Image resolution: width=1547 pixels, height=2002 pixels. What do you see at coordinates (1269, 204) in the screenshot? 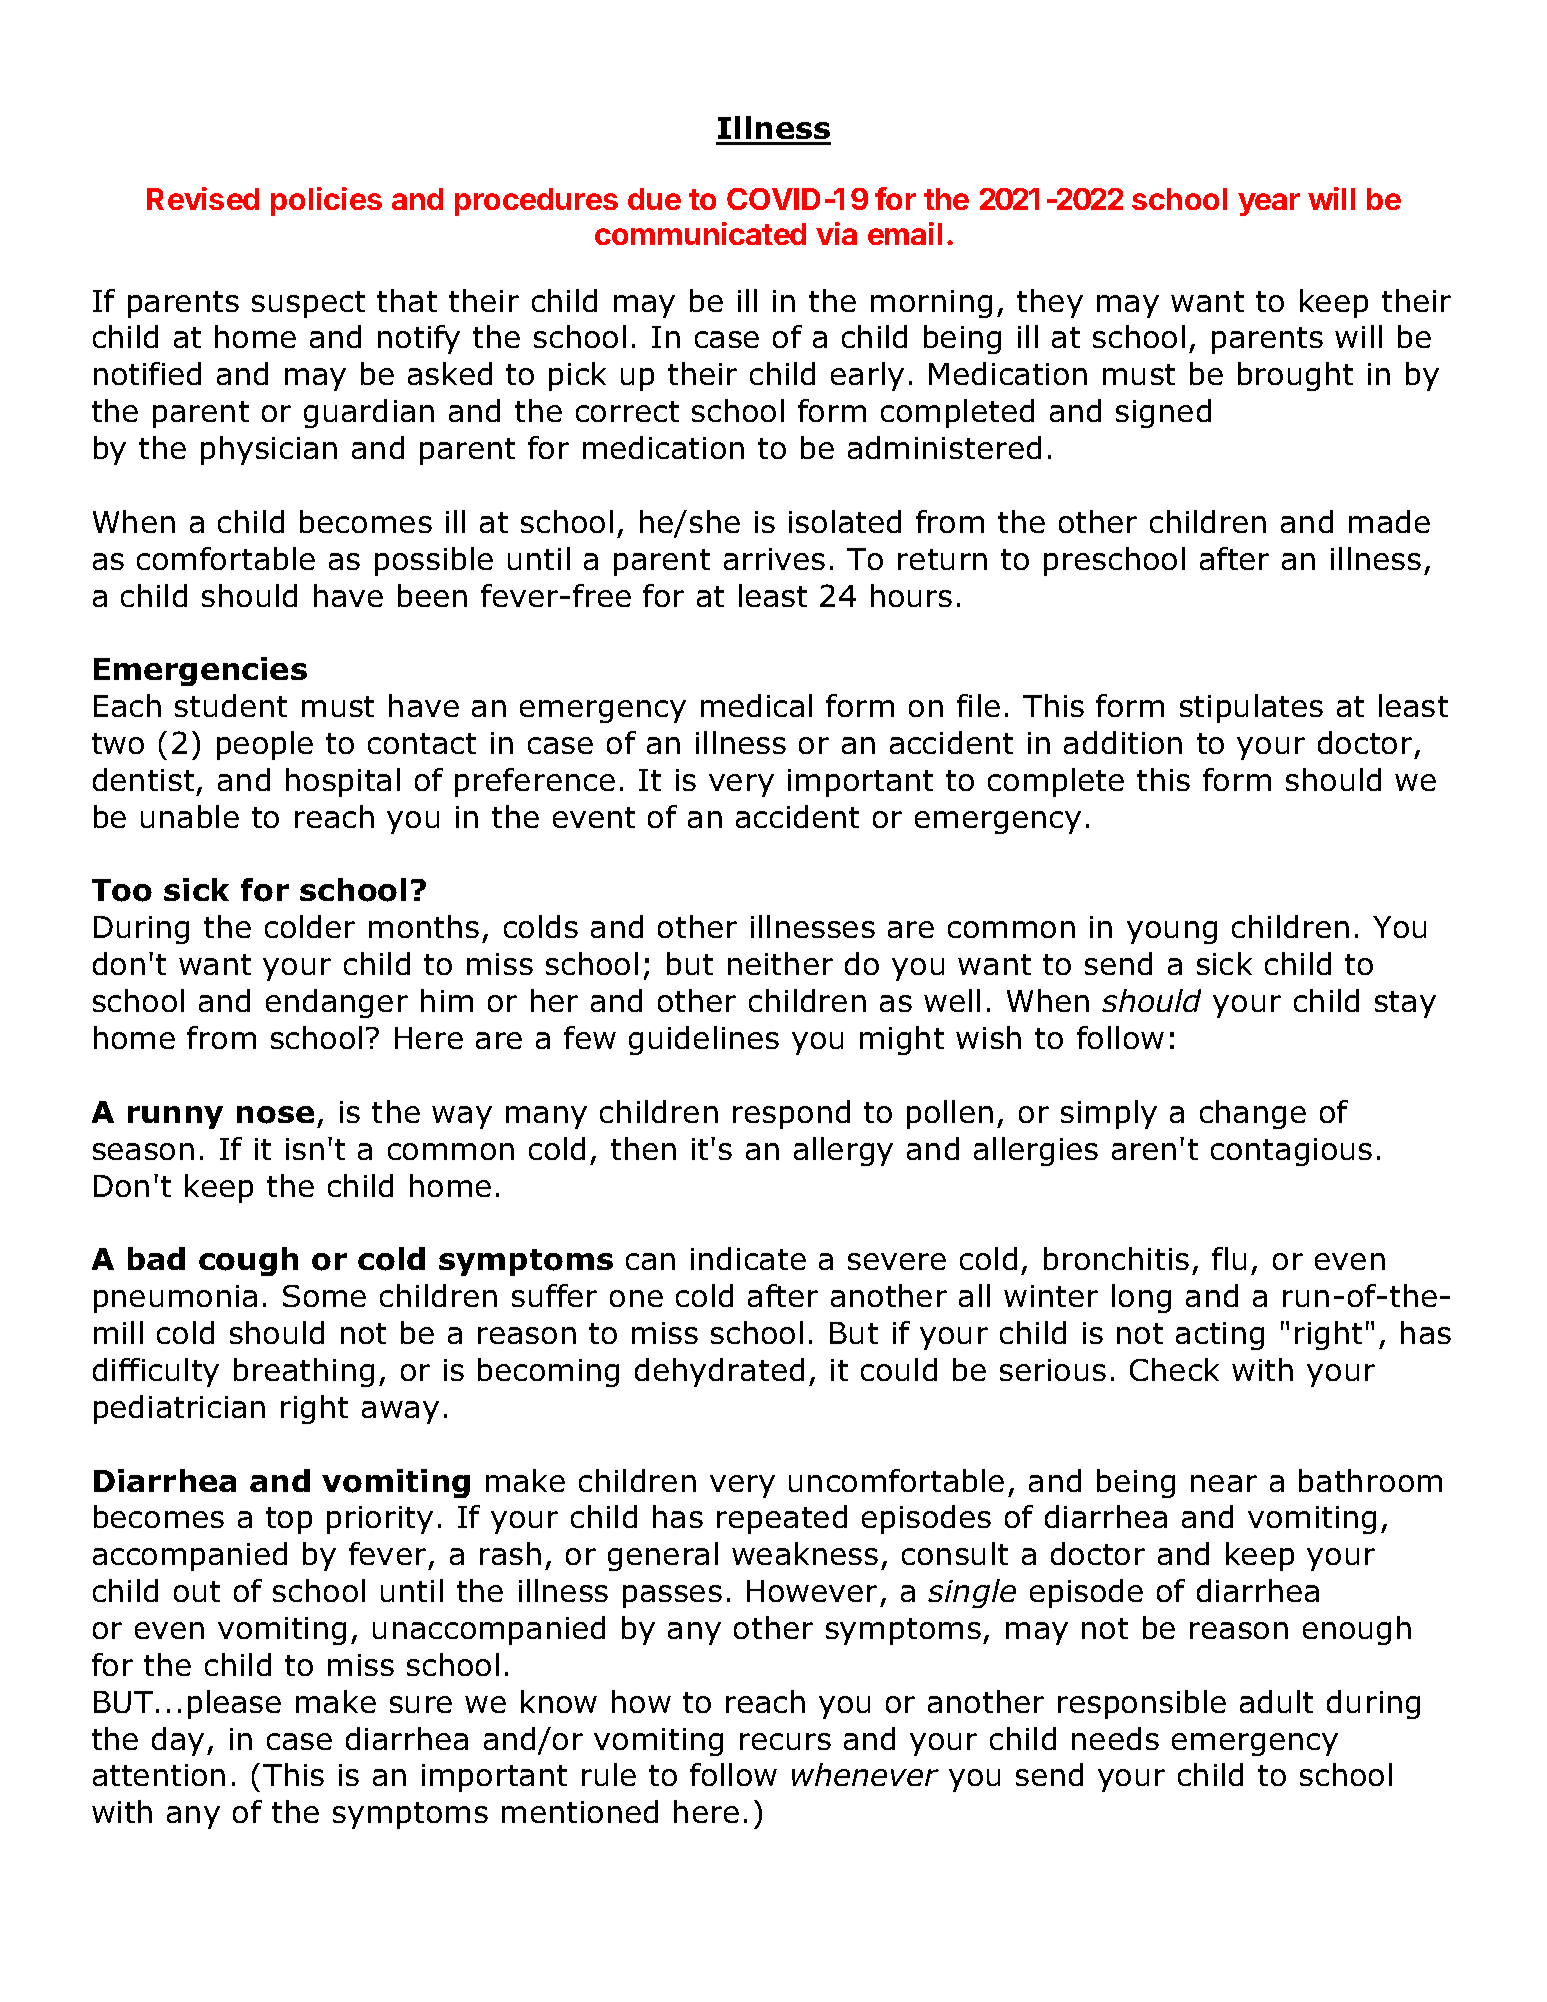
I see `year` at bounding box center [1269, 204].
